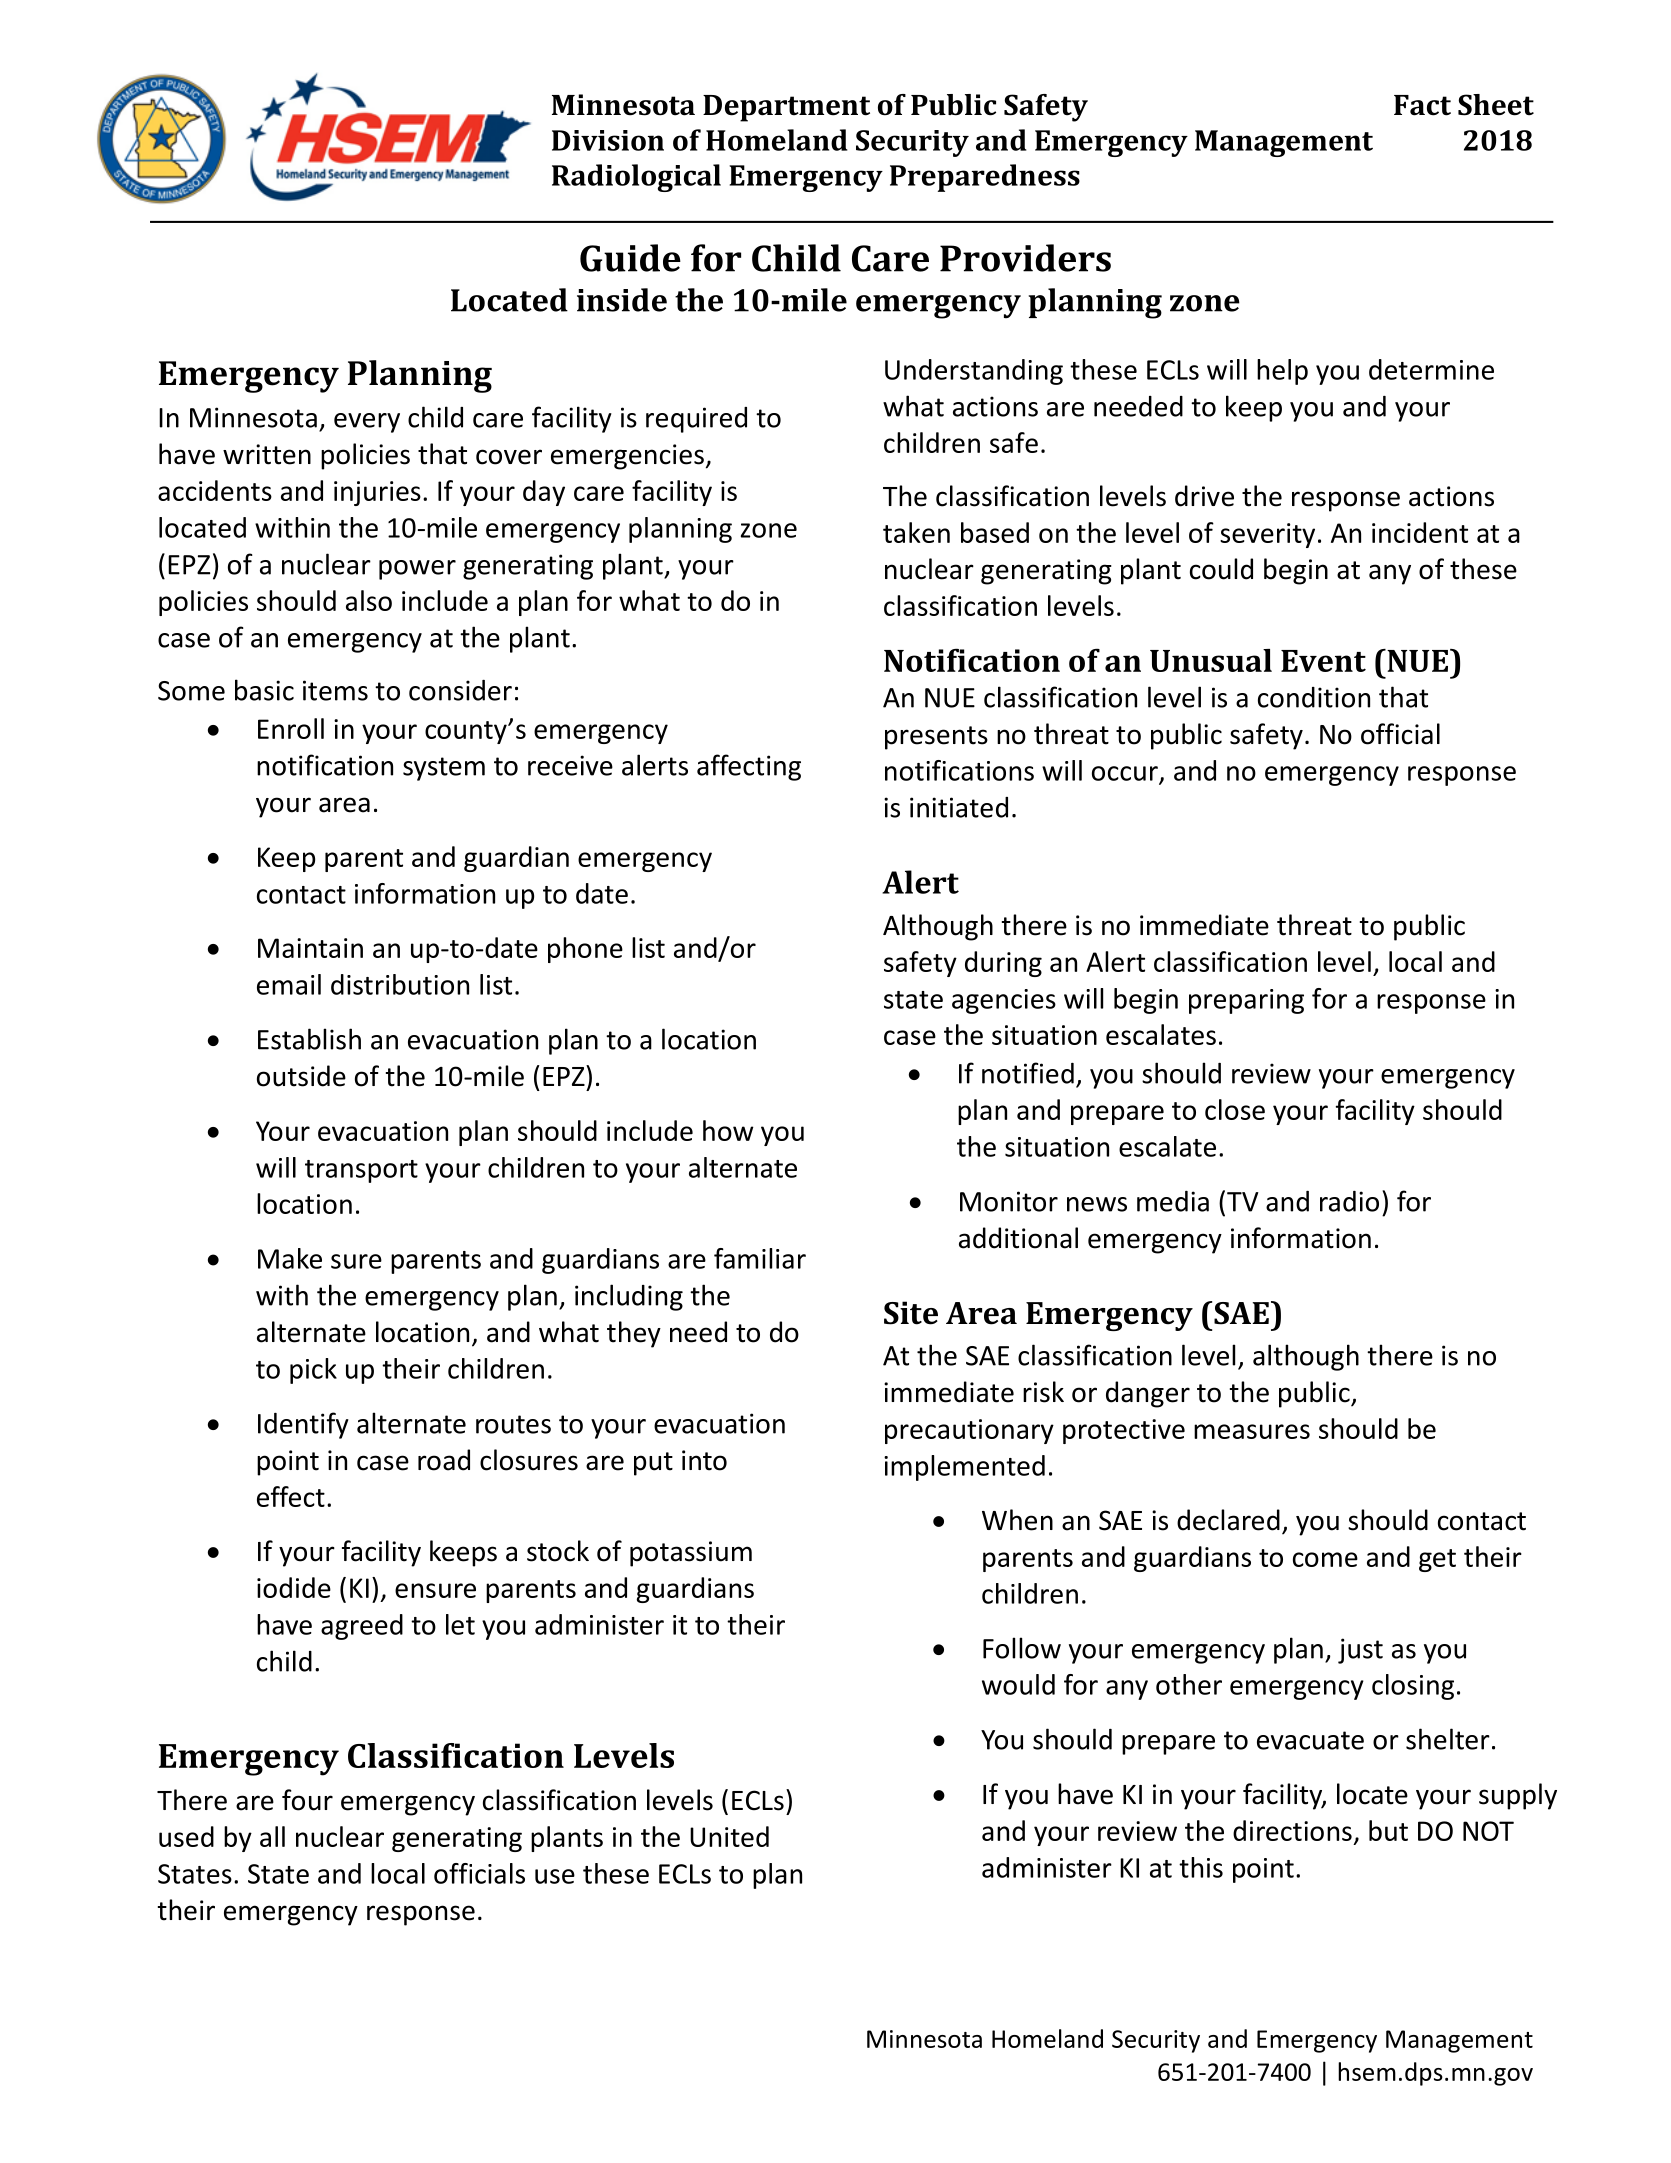 Image resolution: width=1671 pixels, height=2163 pixels. I want to click on danger, so click(1148, 1394).
